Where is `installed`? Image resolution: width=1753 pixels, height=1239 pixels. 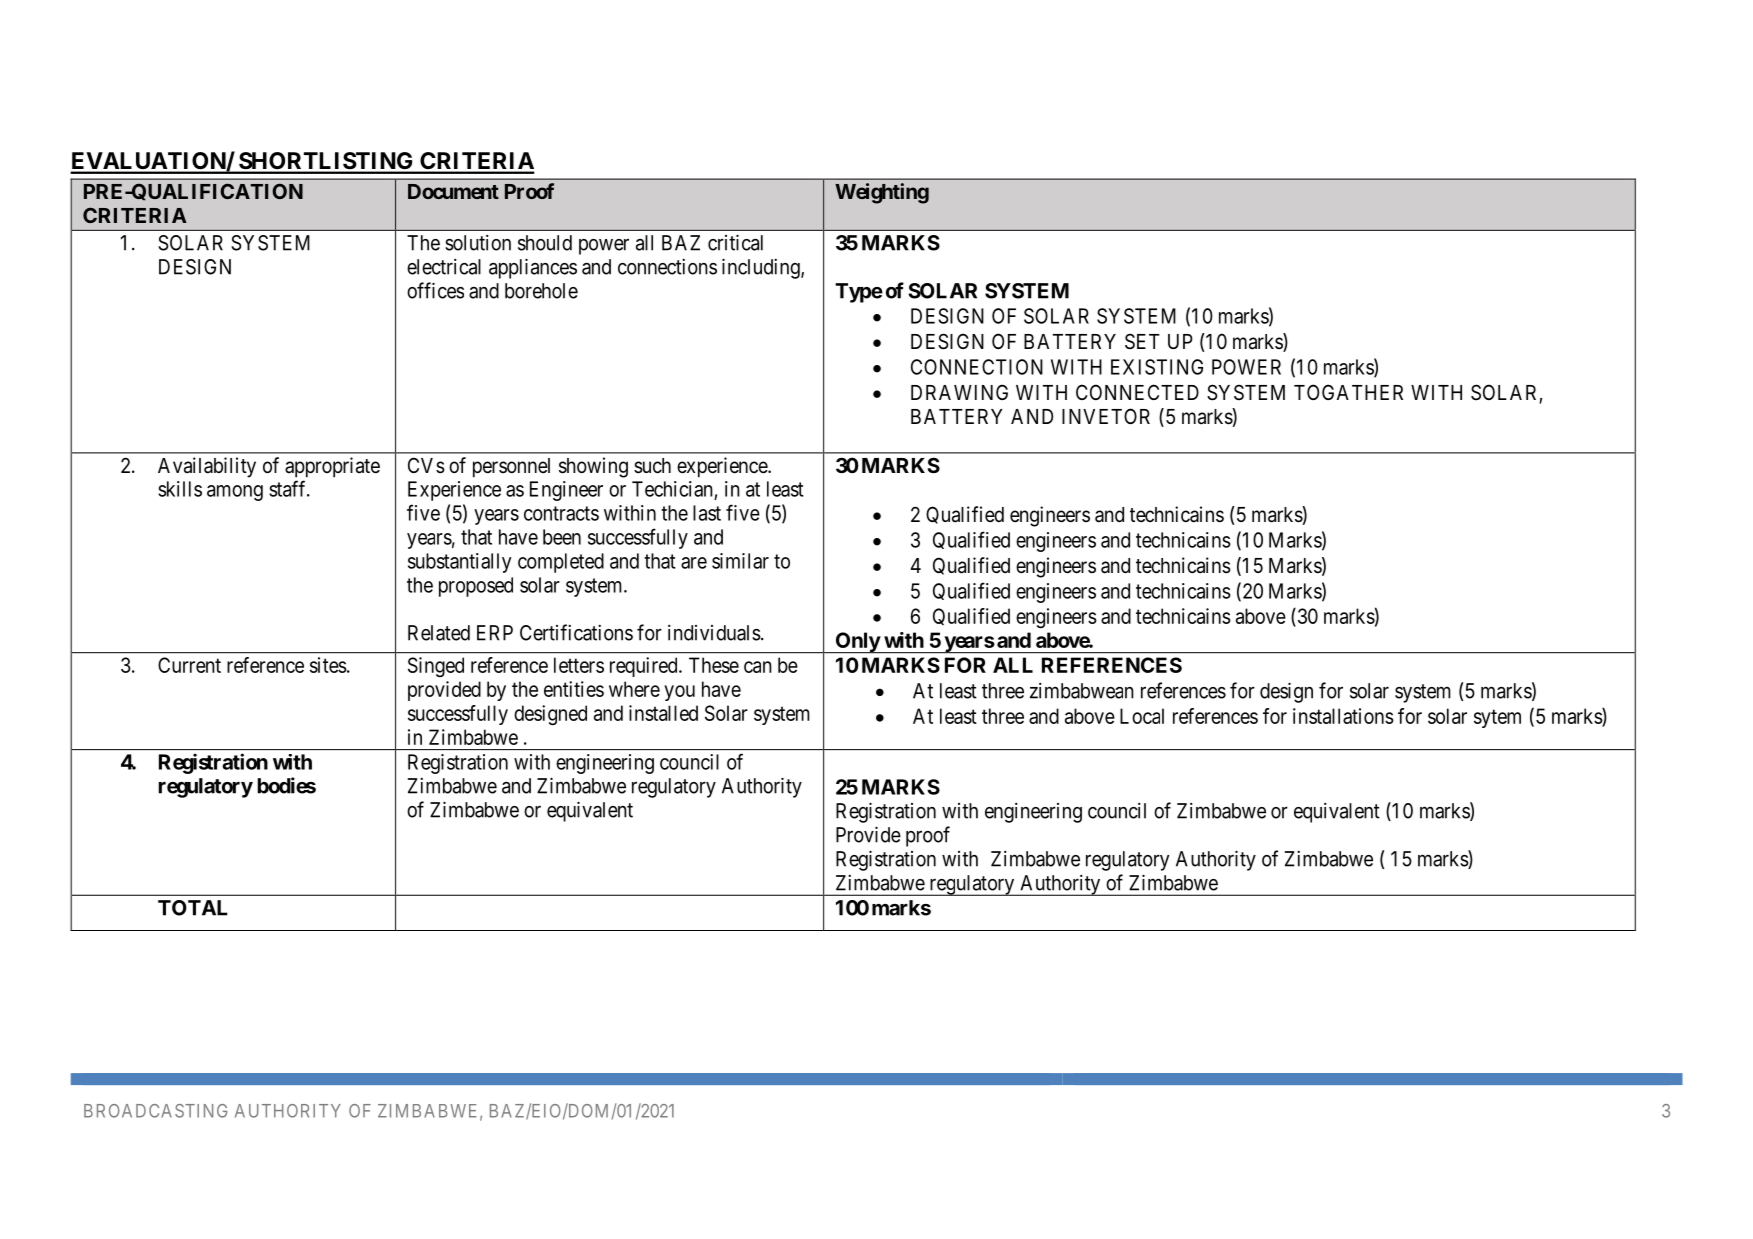 installed is located at coordinates (663, 713).
